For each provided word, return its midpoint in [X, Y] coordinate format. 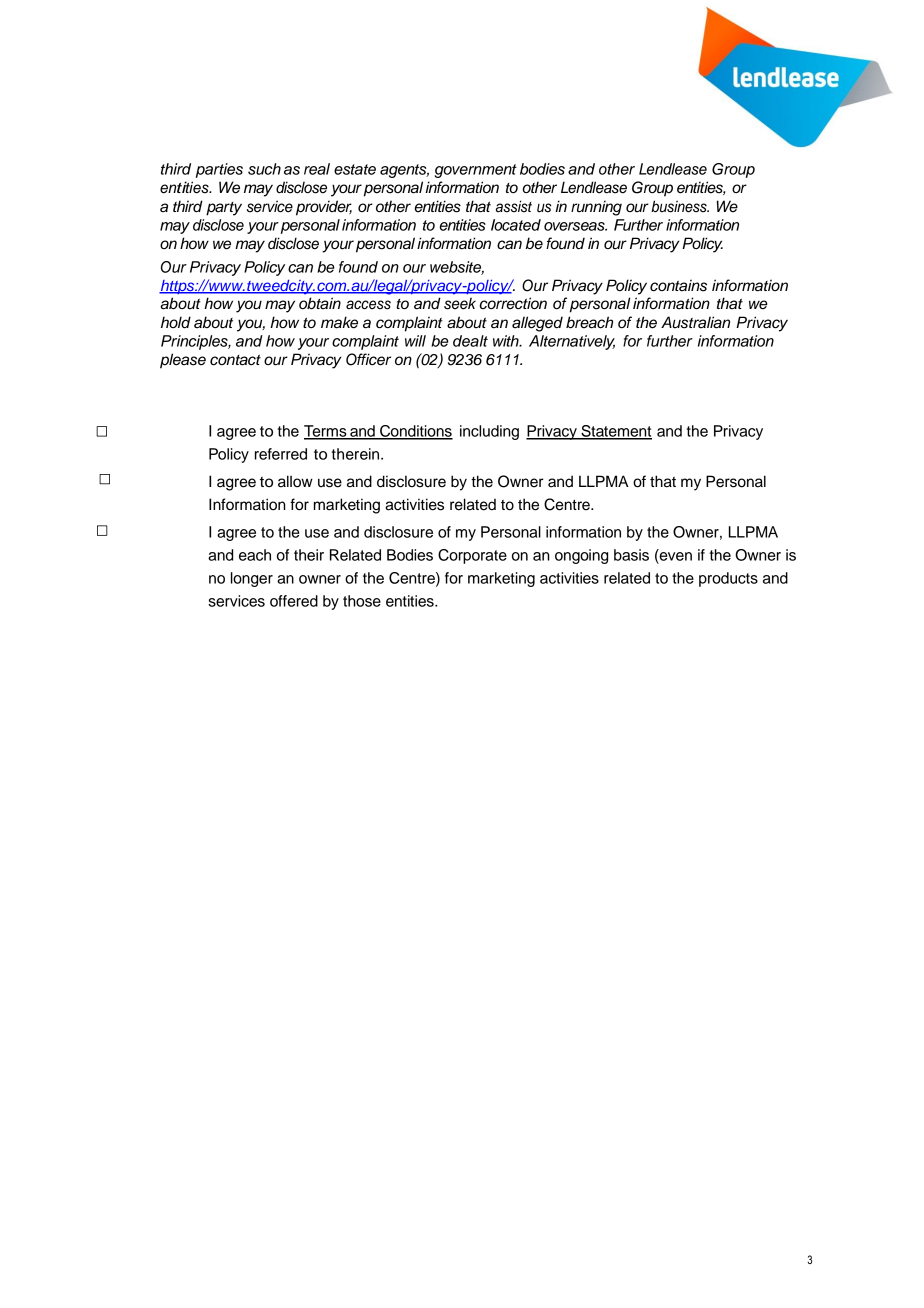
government [475, 171]
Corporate [472, 556]
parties [219, 170]
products [728, 579]
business [680, 206]
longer [252, 579]
